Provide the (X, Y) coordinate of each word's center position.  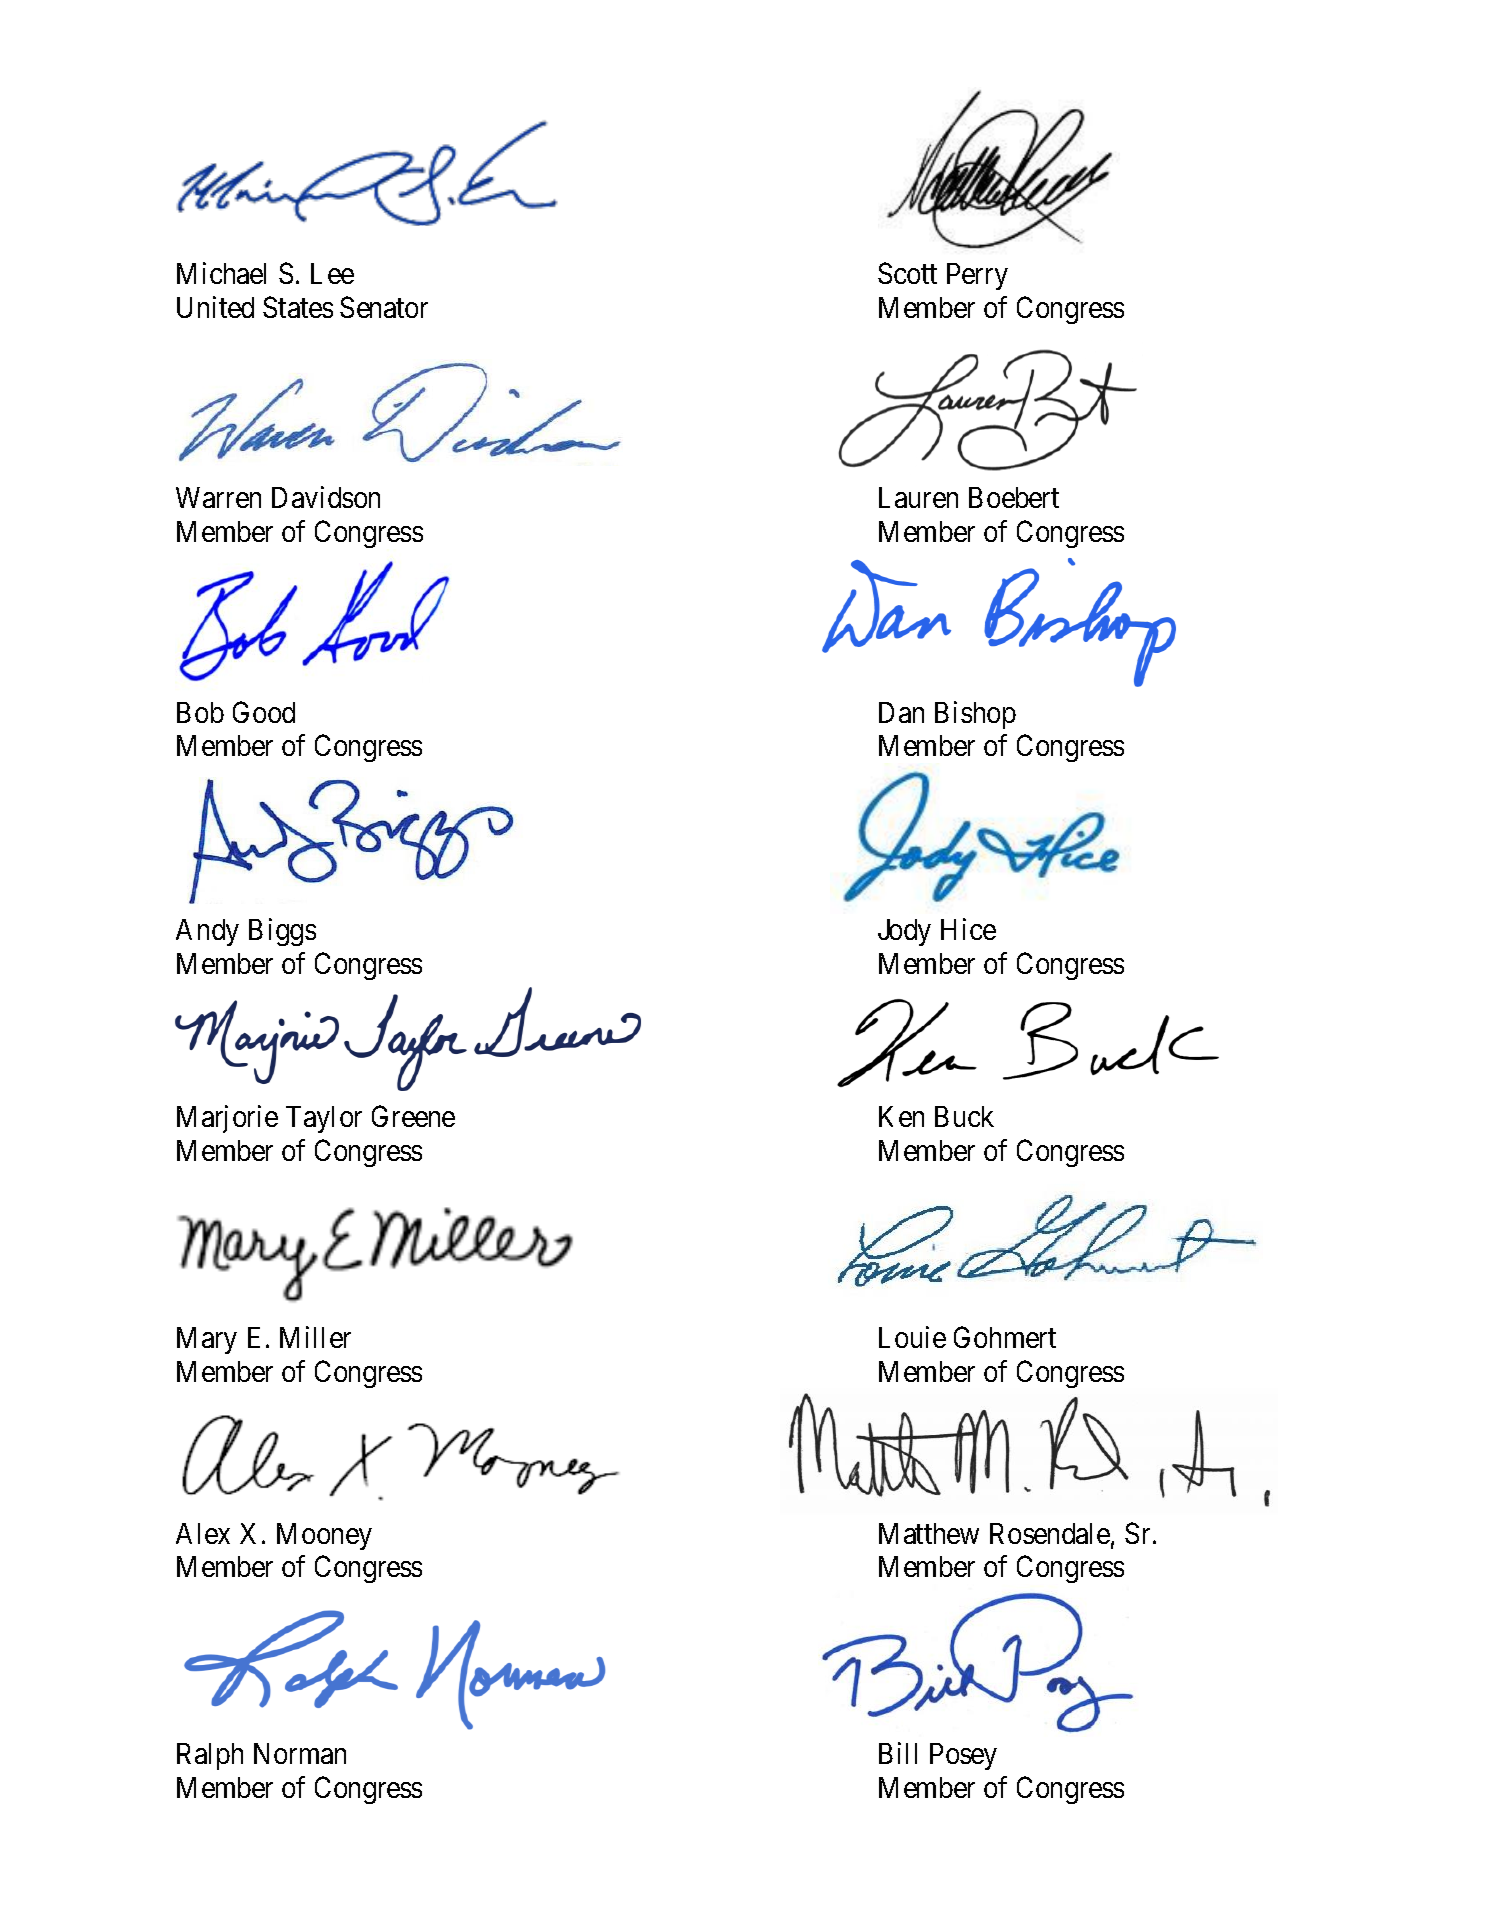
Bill (898, 1753)
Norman (300, 1753)
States (298, 307)
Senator (384, 307)
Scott (907, 273)
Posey (963, 1756)
